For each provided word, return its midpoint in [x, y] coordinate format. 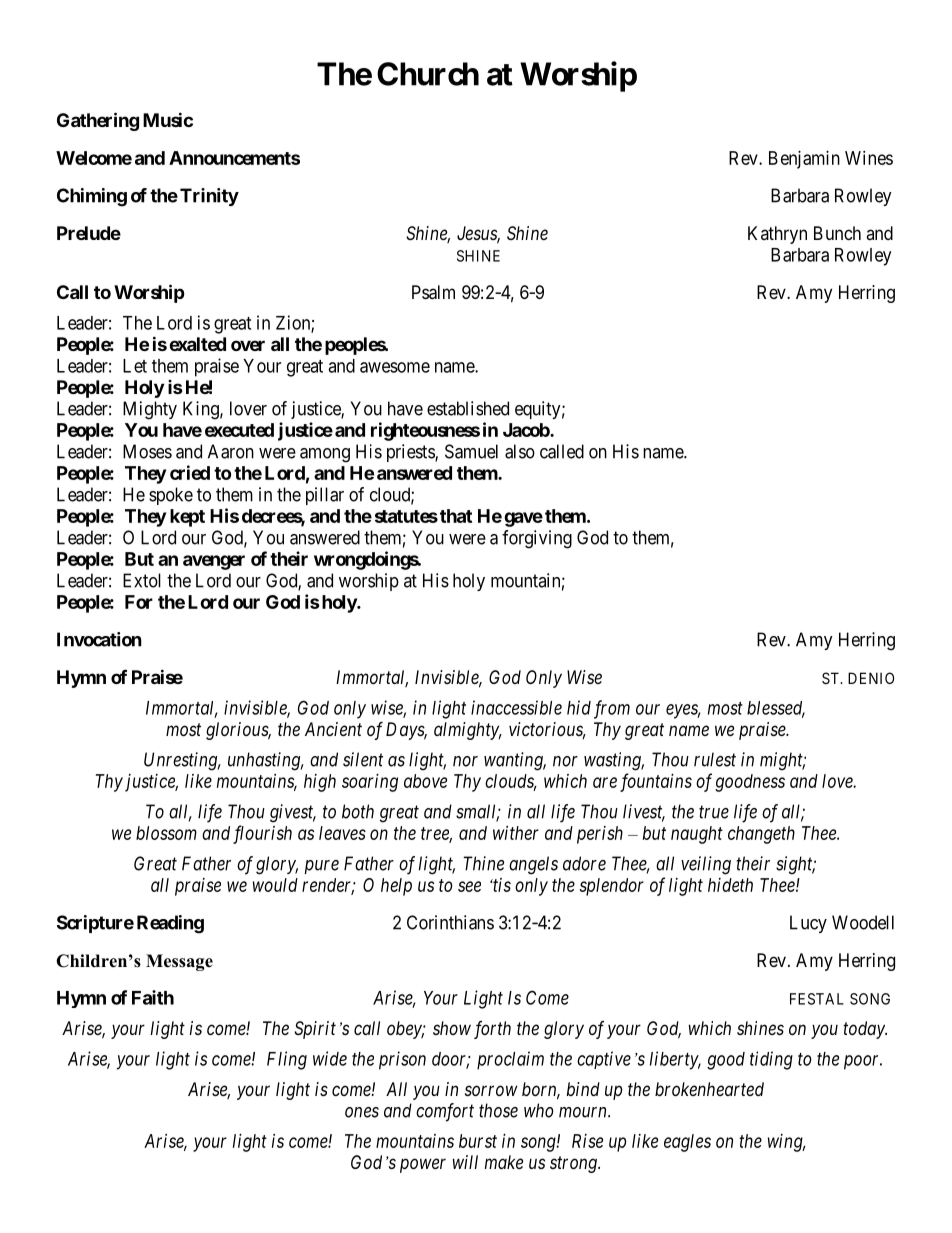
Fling [287, 1060]
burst [478, 1141]
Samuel [471, 451]
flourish [262, 834]
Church [428, 74]
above [425, 781]
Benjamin [804, 160]
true [714, 812]
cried [190, 472]
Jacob [527, 430]
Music [168, 119]
